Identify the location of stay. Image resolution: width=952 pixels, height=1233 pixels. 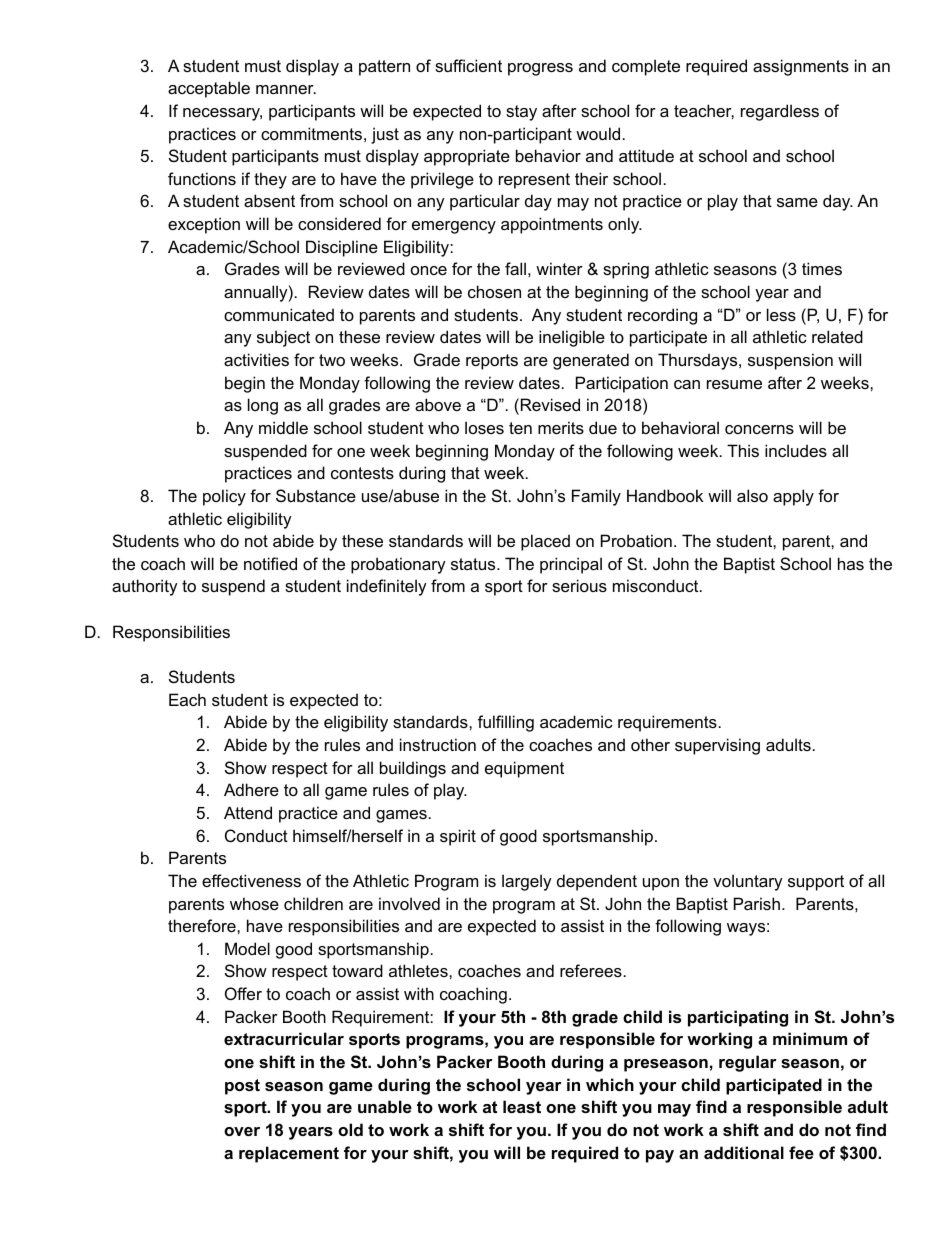
(521, 113).
